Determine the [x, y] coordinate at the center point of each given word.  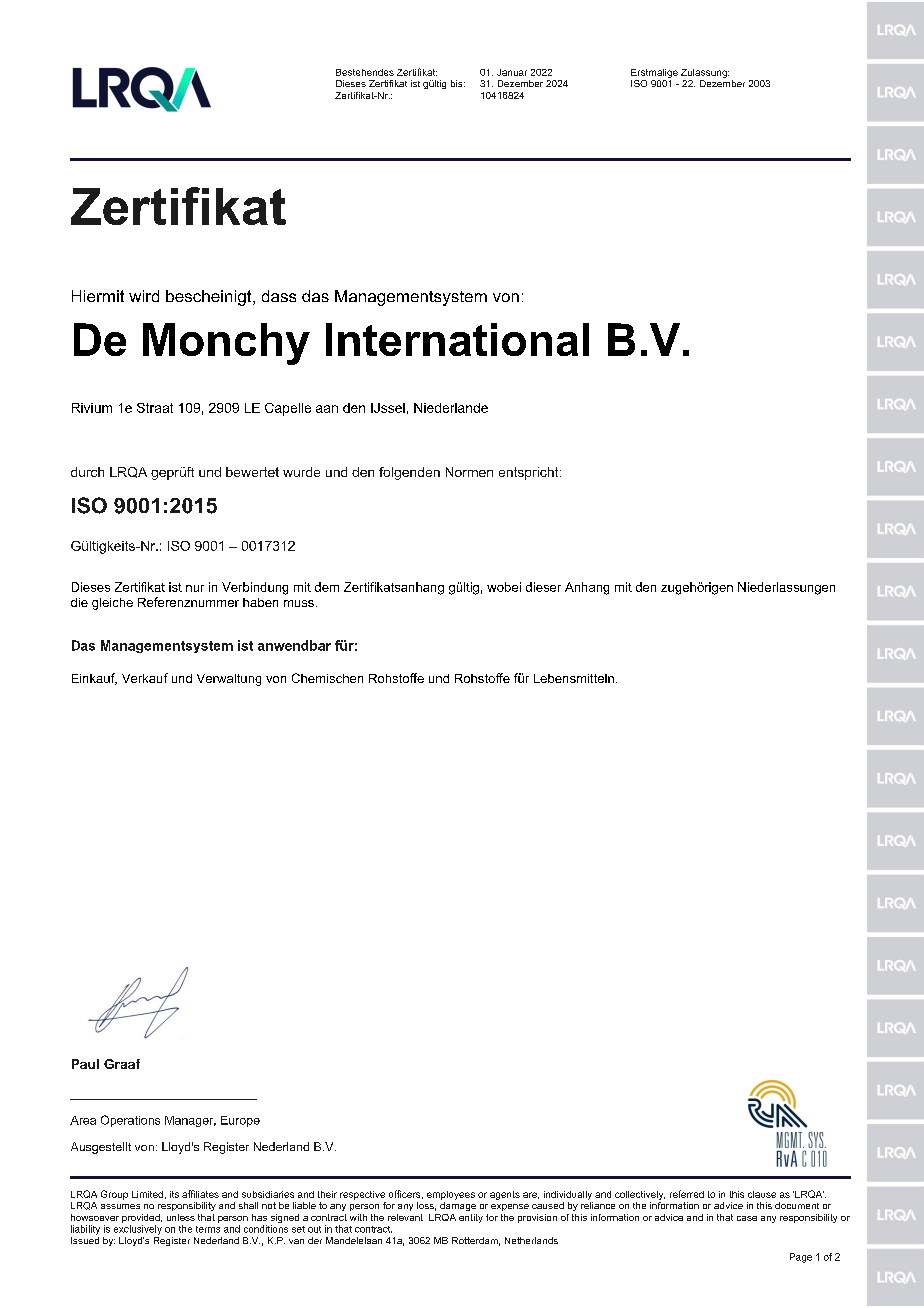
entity [471, 1218]
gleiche [112, 604]
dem [327, 587]
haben [260, 602]
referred [687, 1194]
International [457, 339]
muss [299, 603]
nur [195, 588]
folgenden [409, 473]
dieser [543, 587]
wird [144, 296]
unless [181, 1217]
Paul [85, 1064]
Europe [240, 1121]
